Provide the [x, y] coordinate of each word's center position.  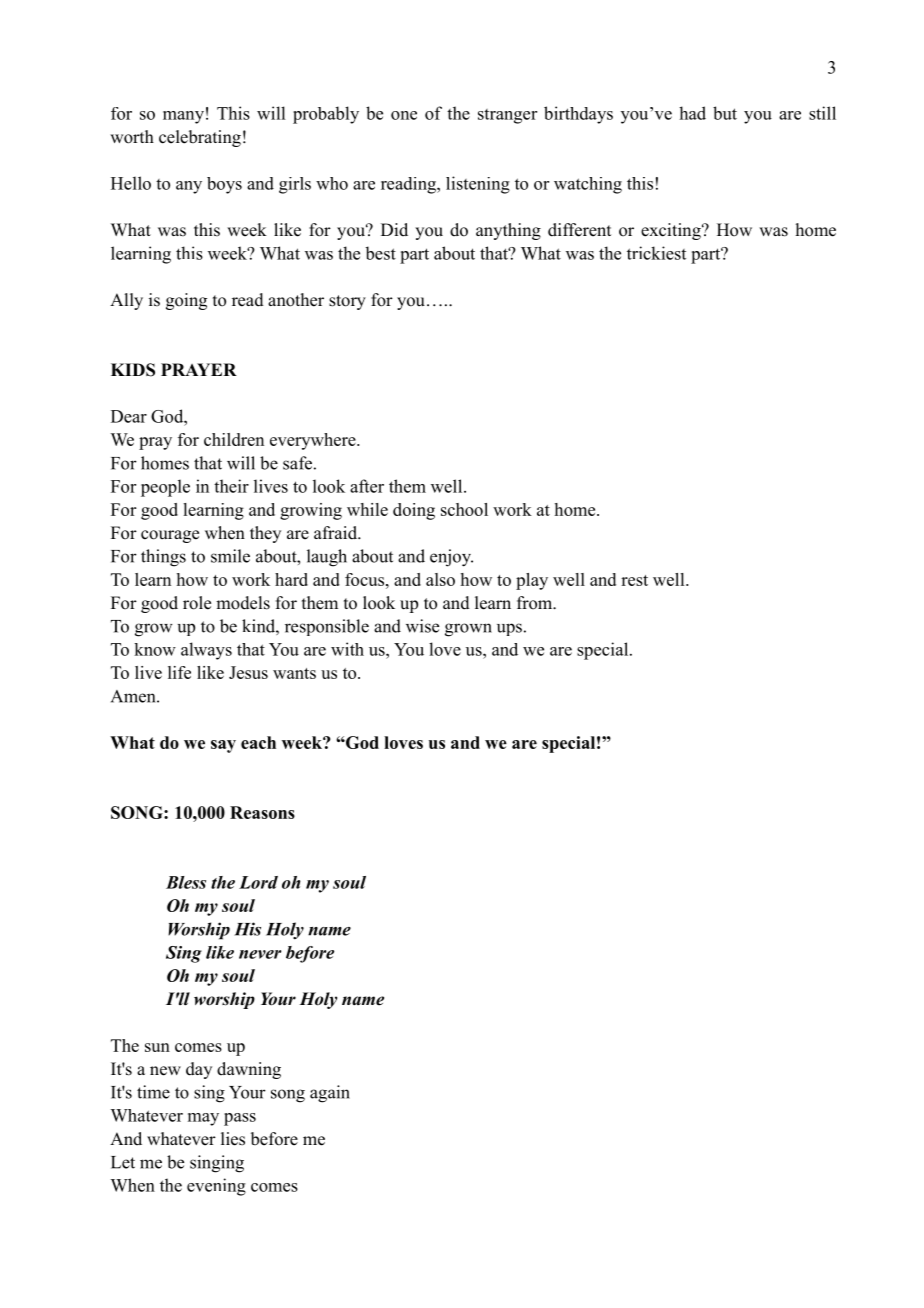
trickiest [656, 253]
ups [509, 629]
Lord [258, 882]
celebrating [200, 138]
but [725, 113]
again [330, 1094]
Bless [186, 882]
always [206, 651]
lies [233, 1139]
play [532, 581]
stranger [507, 116]
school [464, 509]
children [234, 439]
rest [634, 580]
